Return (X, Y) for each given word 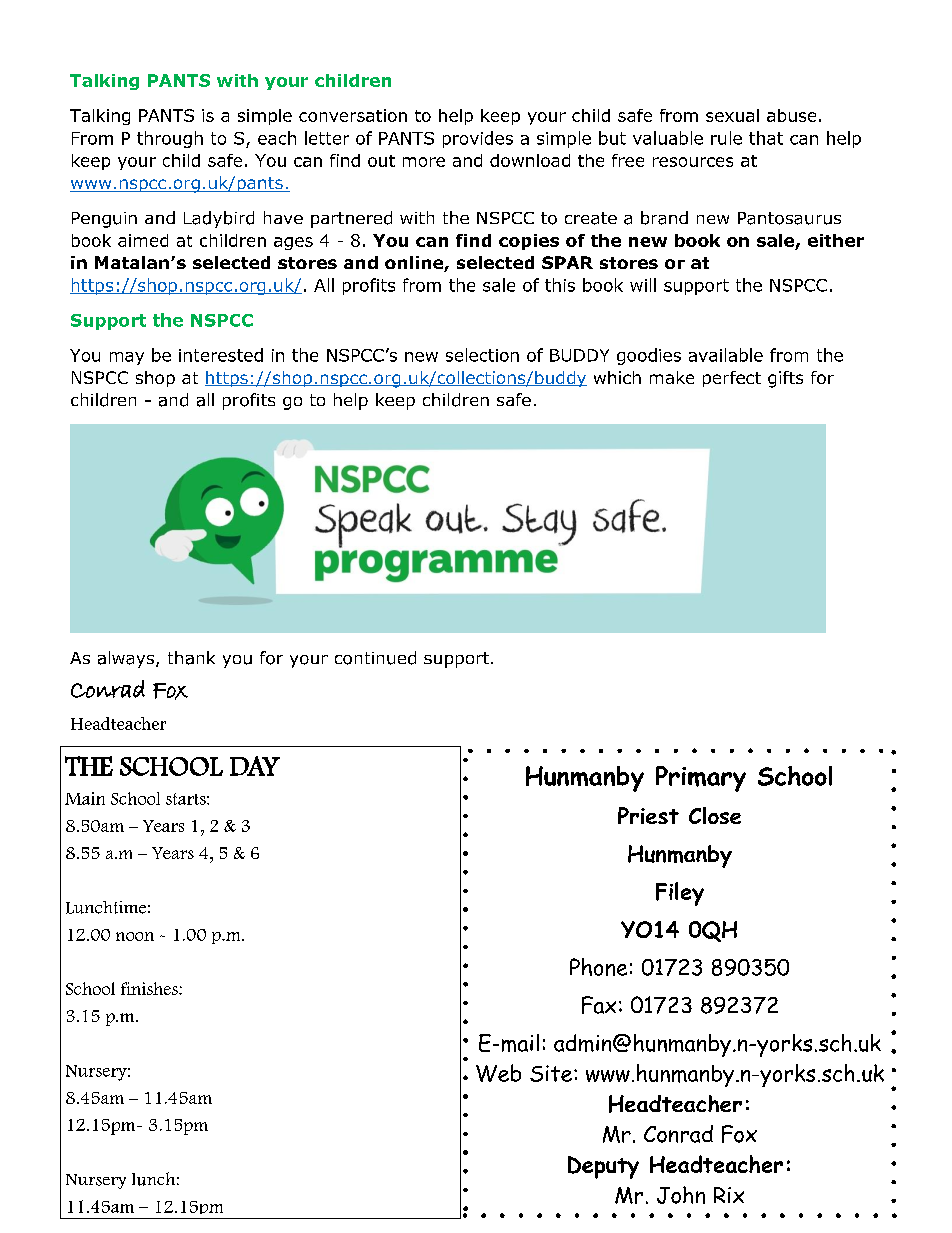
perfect (732, 379)
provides (478, 139)
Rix (729, 1195)
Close (715, 815)
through (170, 139)
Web (498, 1073)
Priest (648, 815)
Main (85, 798)
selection (482, 355)
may (127, 358)
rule (726, 138)
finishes (150, 988)
